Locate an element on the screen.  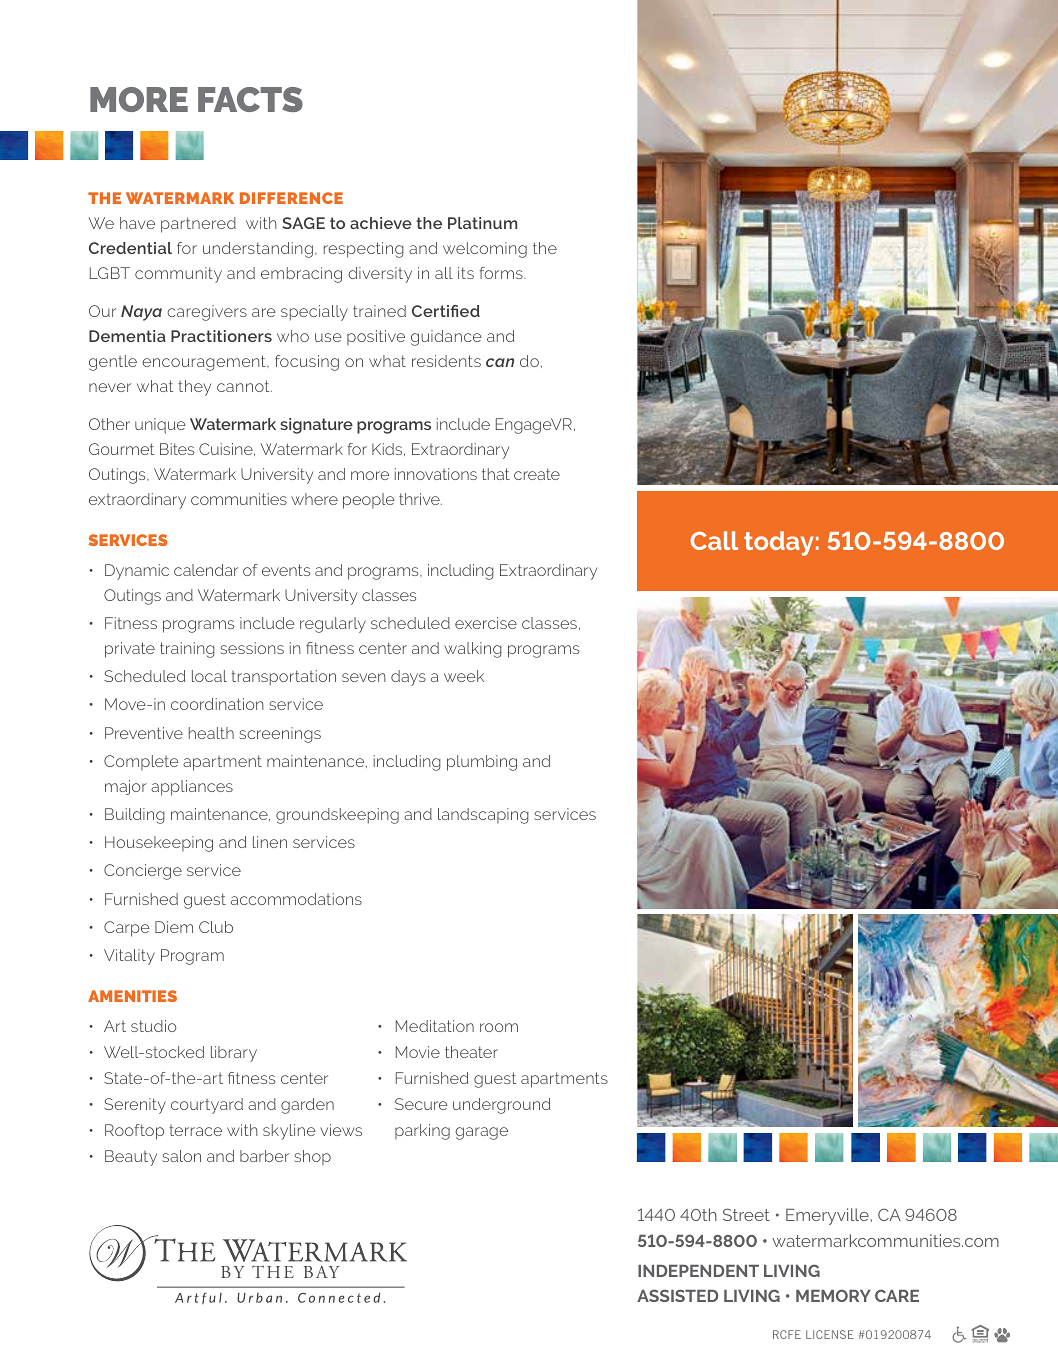
INDEPENDENT is located at coordinates (698, 1271).
